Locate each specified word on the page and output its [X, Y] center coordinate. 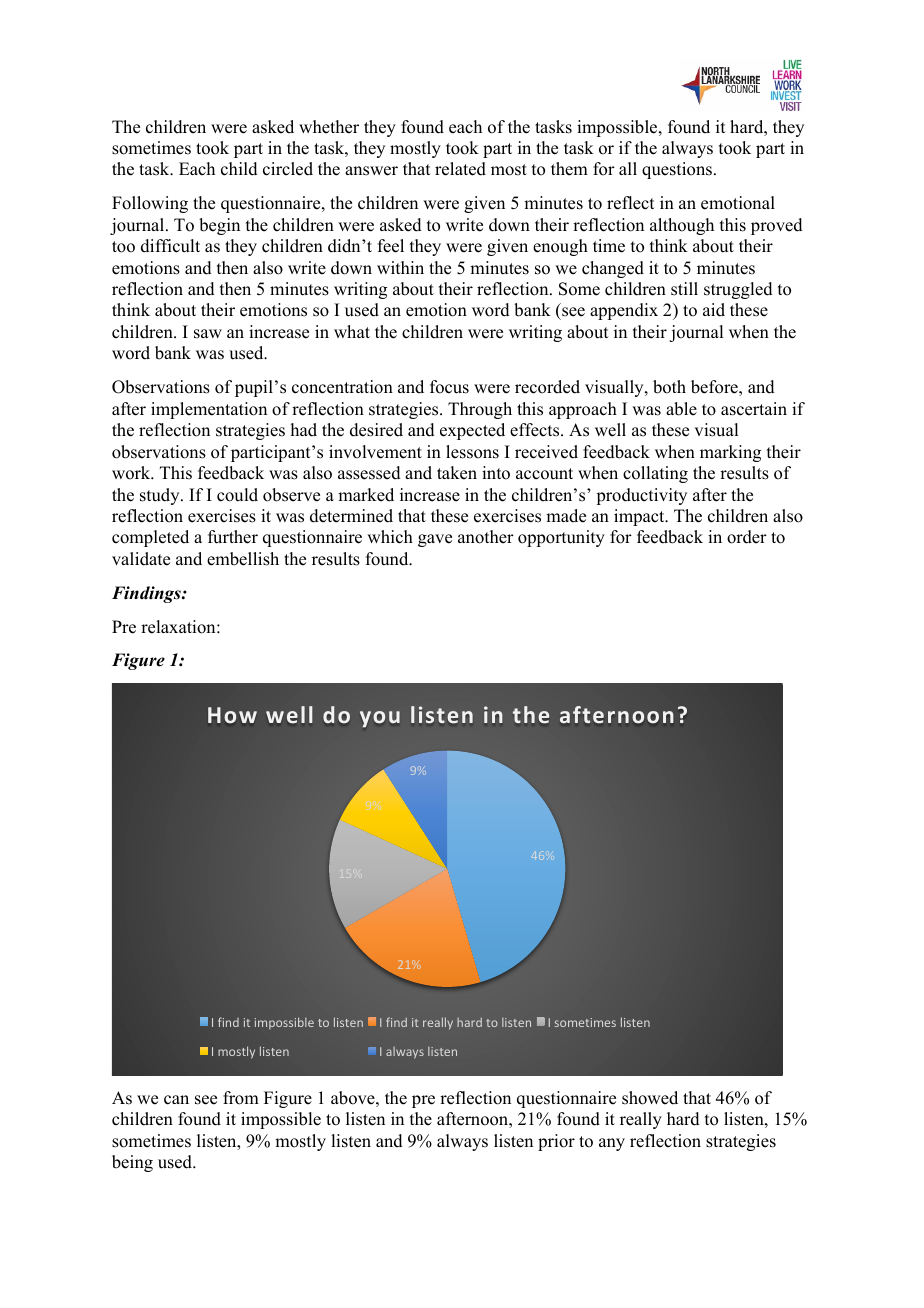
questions [677, 170]
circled [288, 169]
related [460, 169]
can [176, 1100]
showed [650, 1098]
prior [556, 1142]
